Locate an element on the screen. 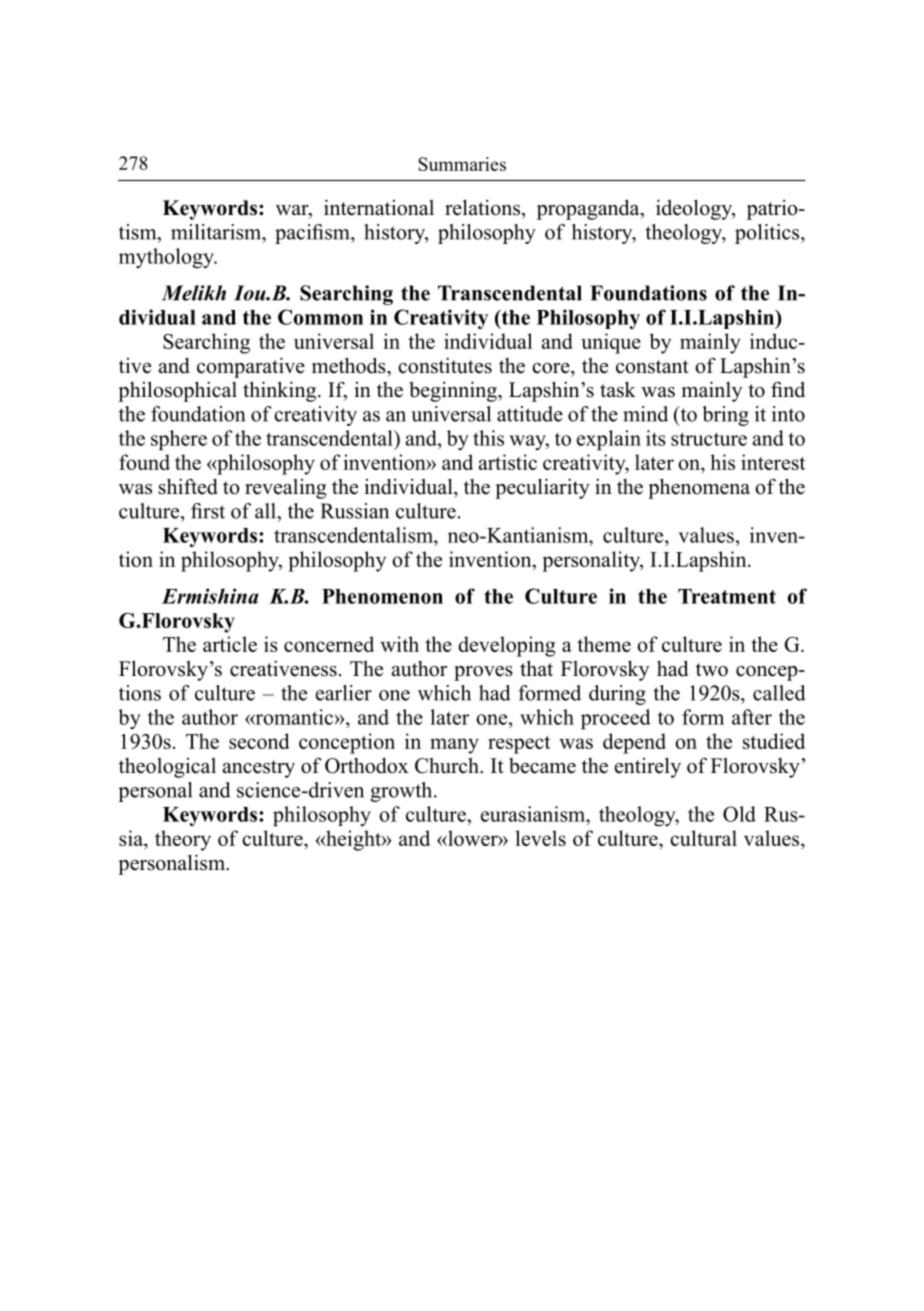 The height and width of the screenshot is (1311, 924). mythology is located at coordinates (167, 258).
